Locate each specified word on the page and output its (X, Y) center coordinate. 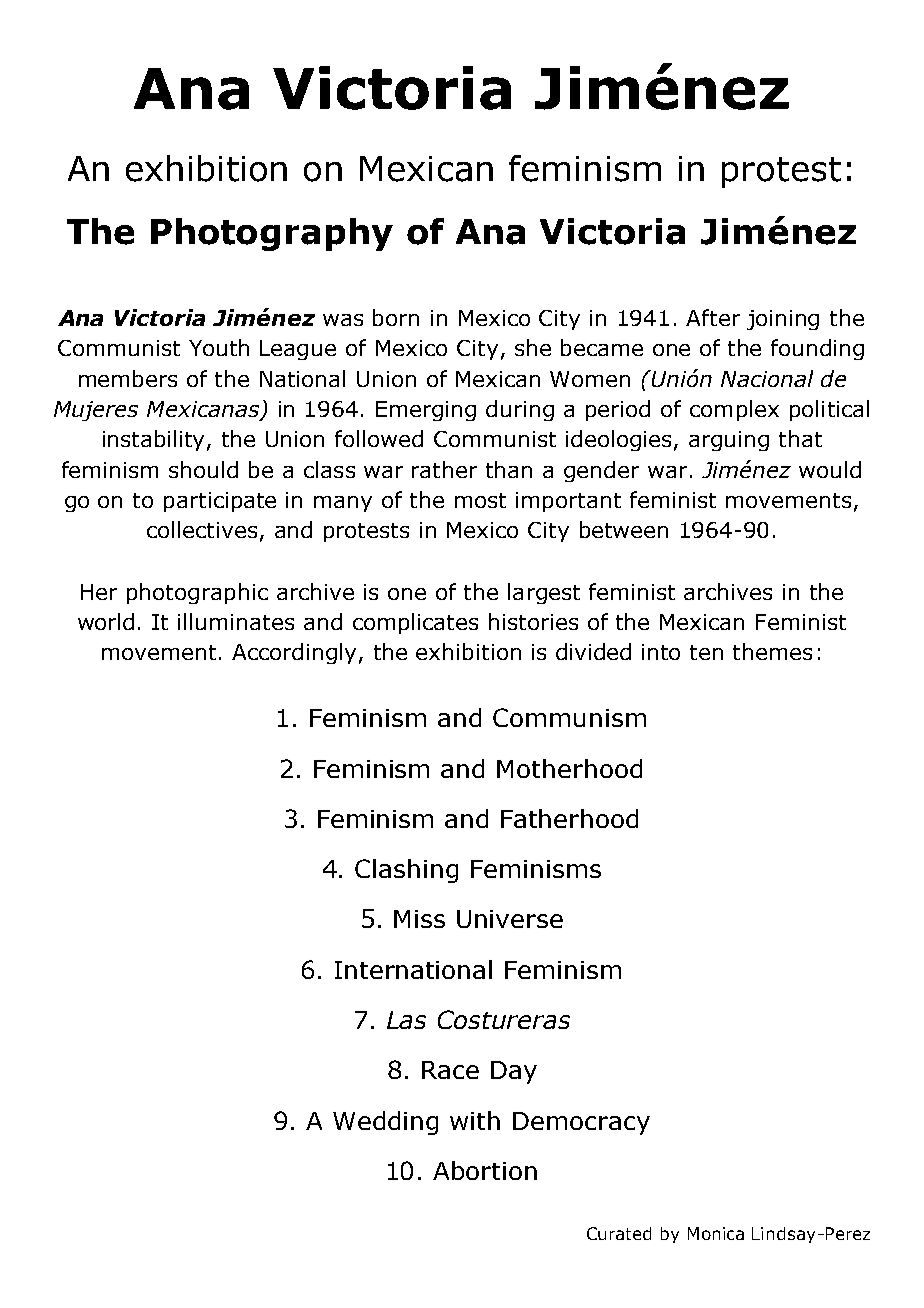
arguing (729, 441)
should (203, 469)
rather (444, 469)
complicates (415, 623)
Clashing (406, 871)
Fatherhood (569, 818)
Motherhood (569, 768)
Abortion (485, 1170)
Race (450, 1070)
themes (772, 651)
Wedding (385, 1123)
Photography (272, 234)
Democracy (581, 1123)
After (713, 317)
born (396, 317)
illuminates (236, 621)
